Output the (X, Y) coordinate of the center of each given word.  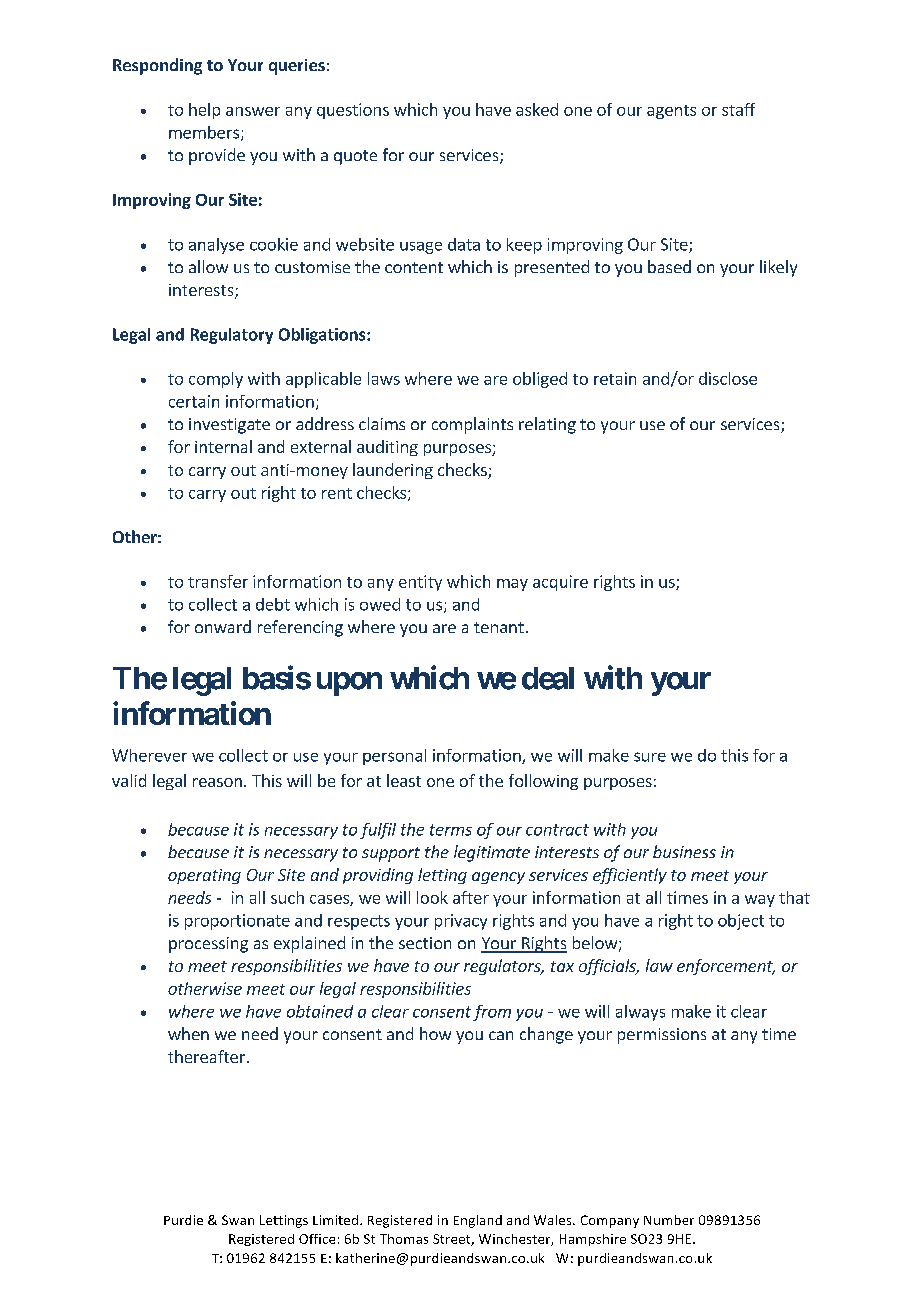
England (478, 1221)
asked (537, 109)
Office (317, 1239)
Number (669, 1220)
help (204, 111)
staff (738, 109)
